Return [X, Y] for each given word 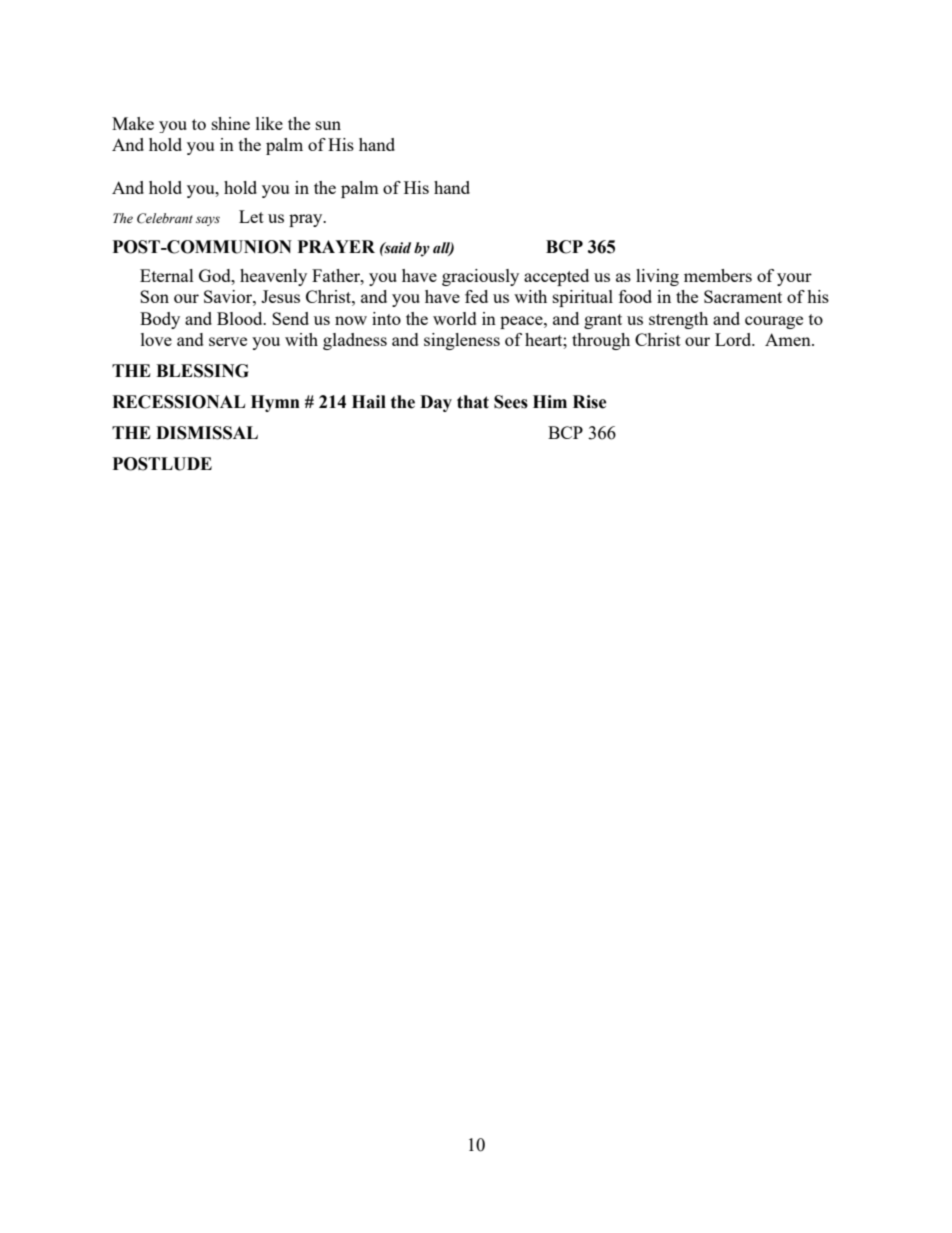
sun [328, 125]
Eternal [167, 275]
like [269, 123]
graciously [480, 277]
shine [231, 123]
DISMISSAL [207, 433]
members [718, 275]
